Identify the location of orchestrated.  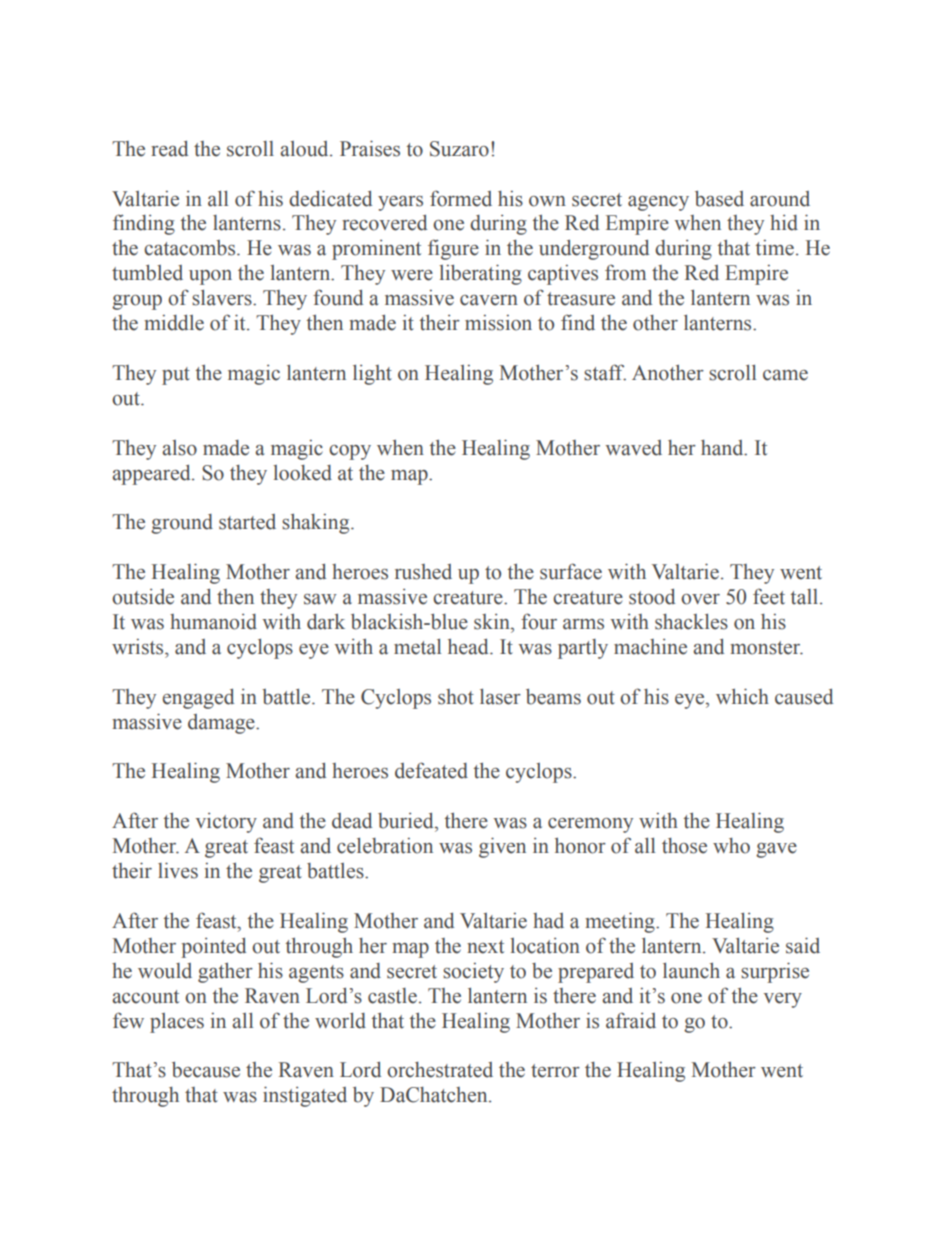
(440, 1070).
